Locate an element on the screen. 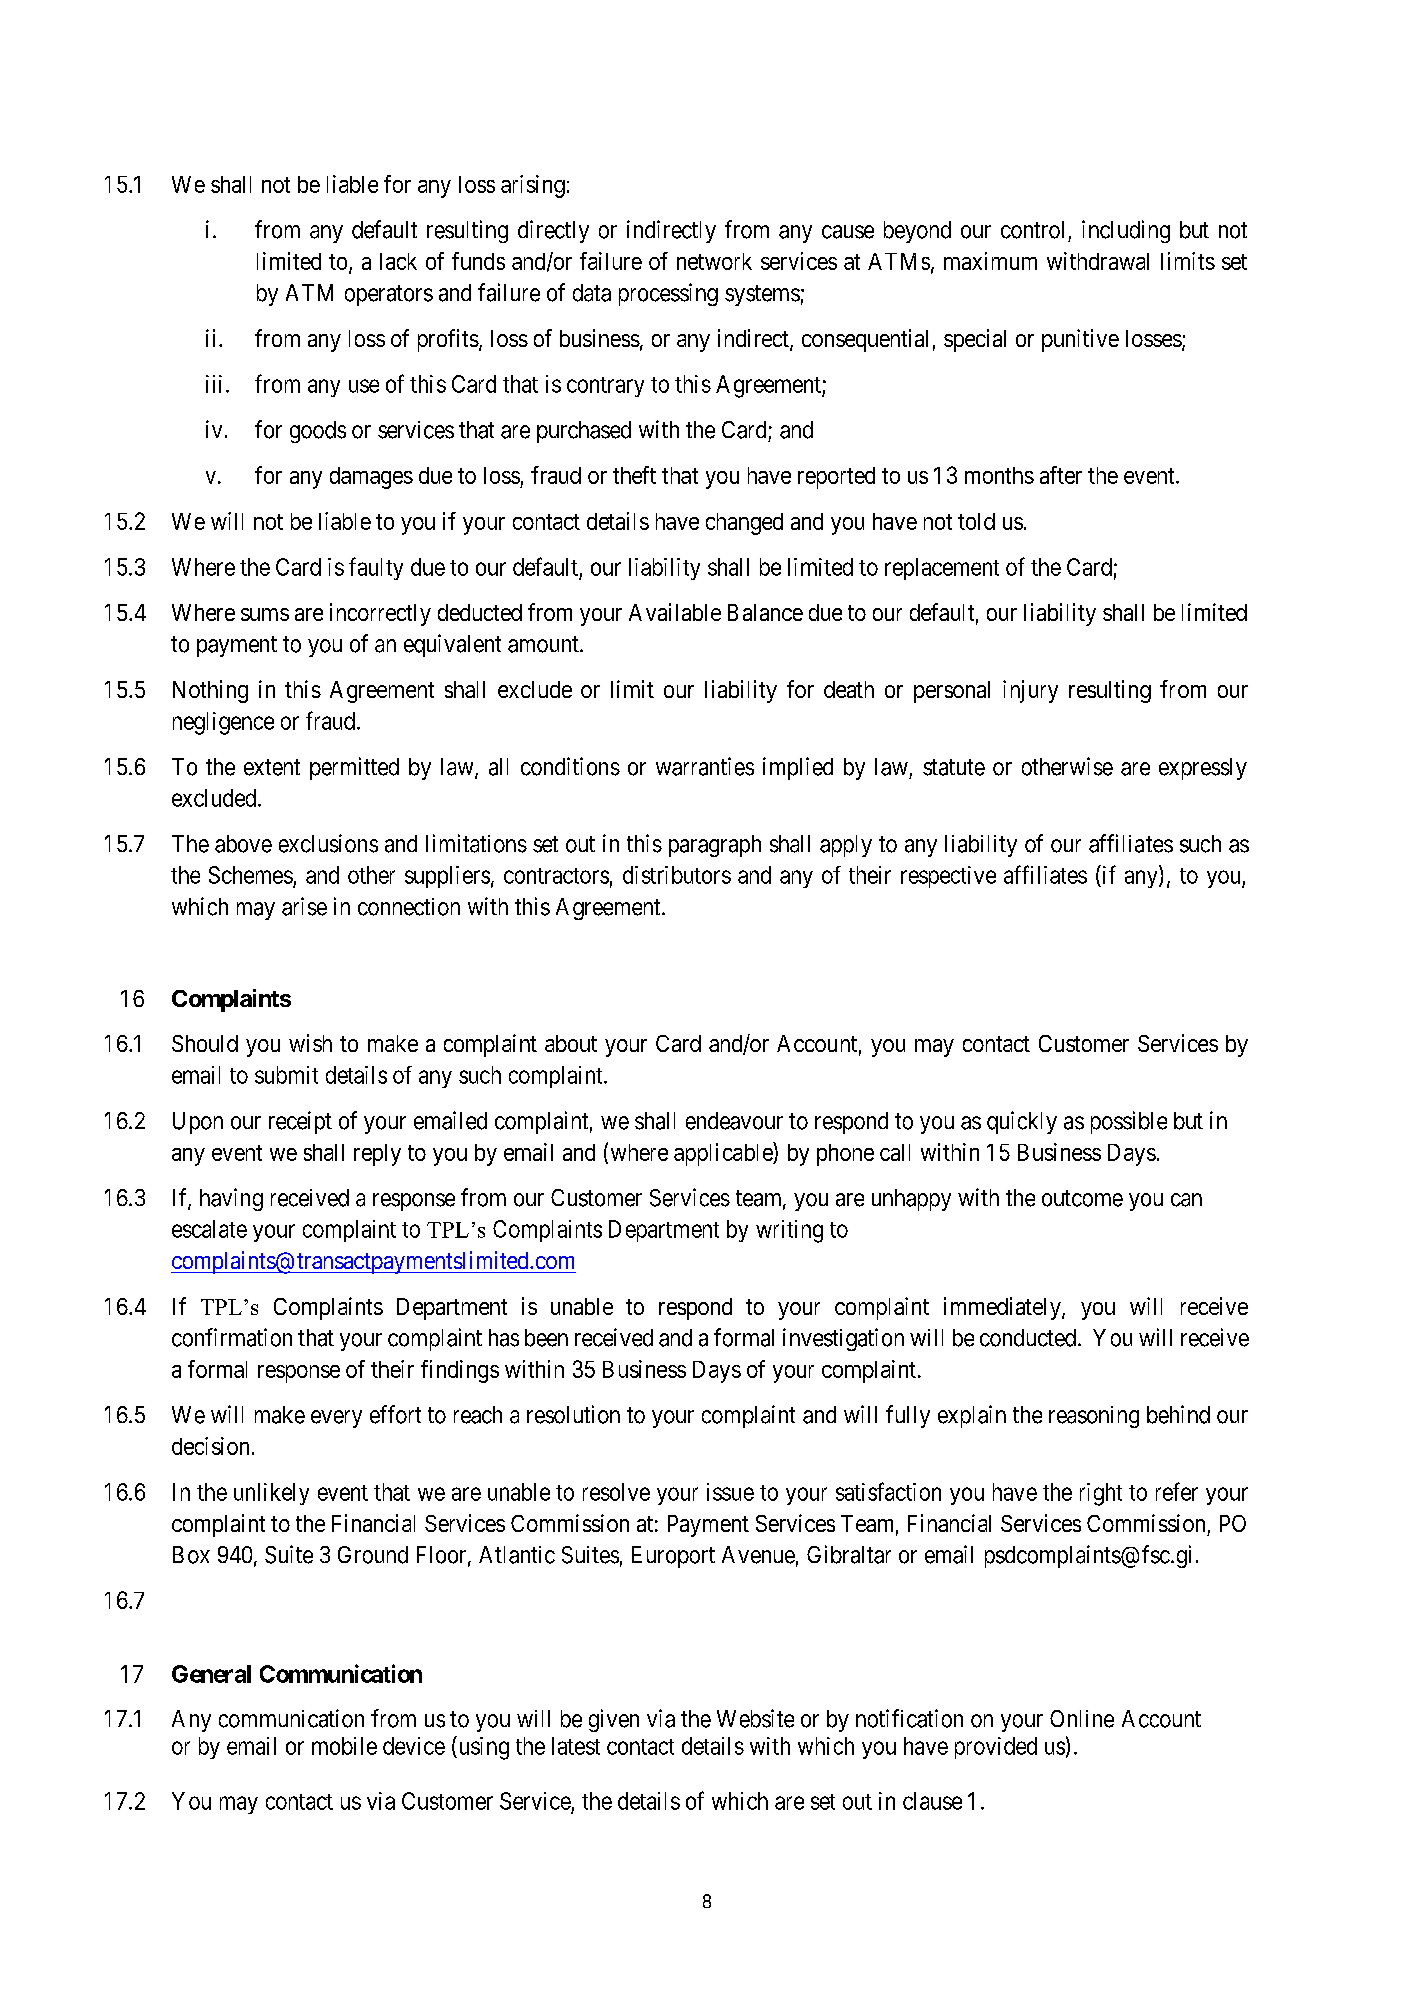 Image resolution: width=1413 pixels, height=2000 pixels. reasoning is located at coordinates (1094, 1417).
